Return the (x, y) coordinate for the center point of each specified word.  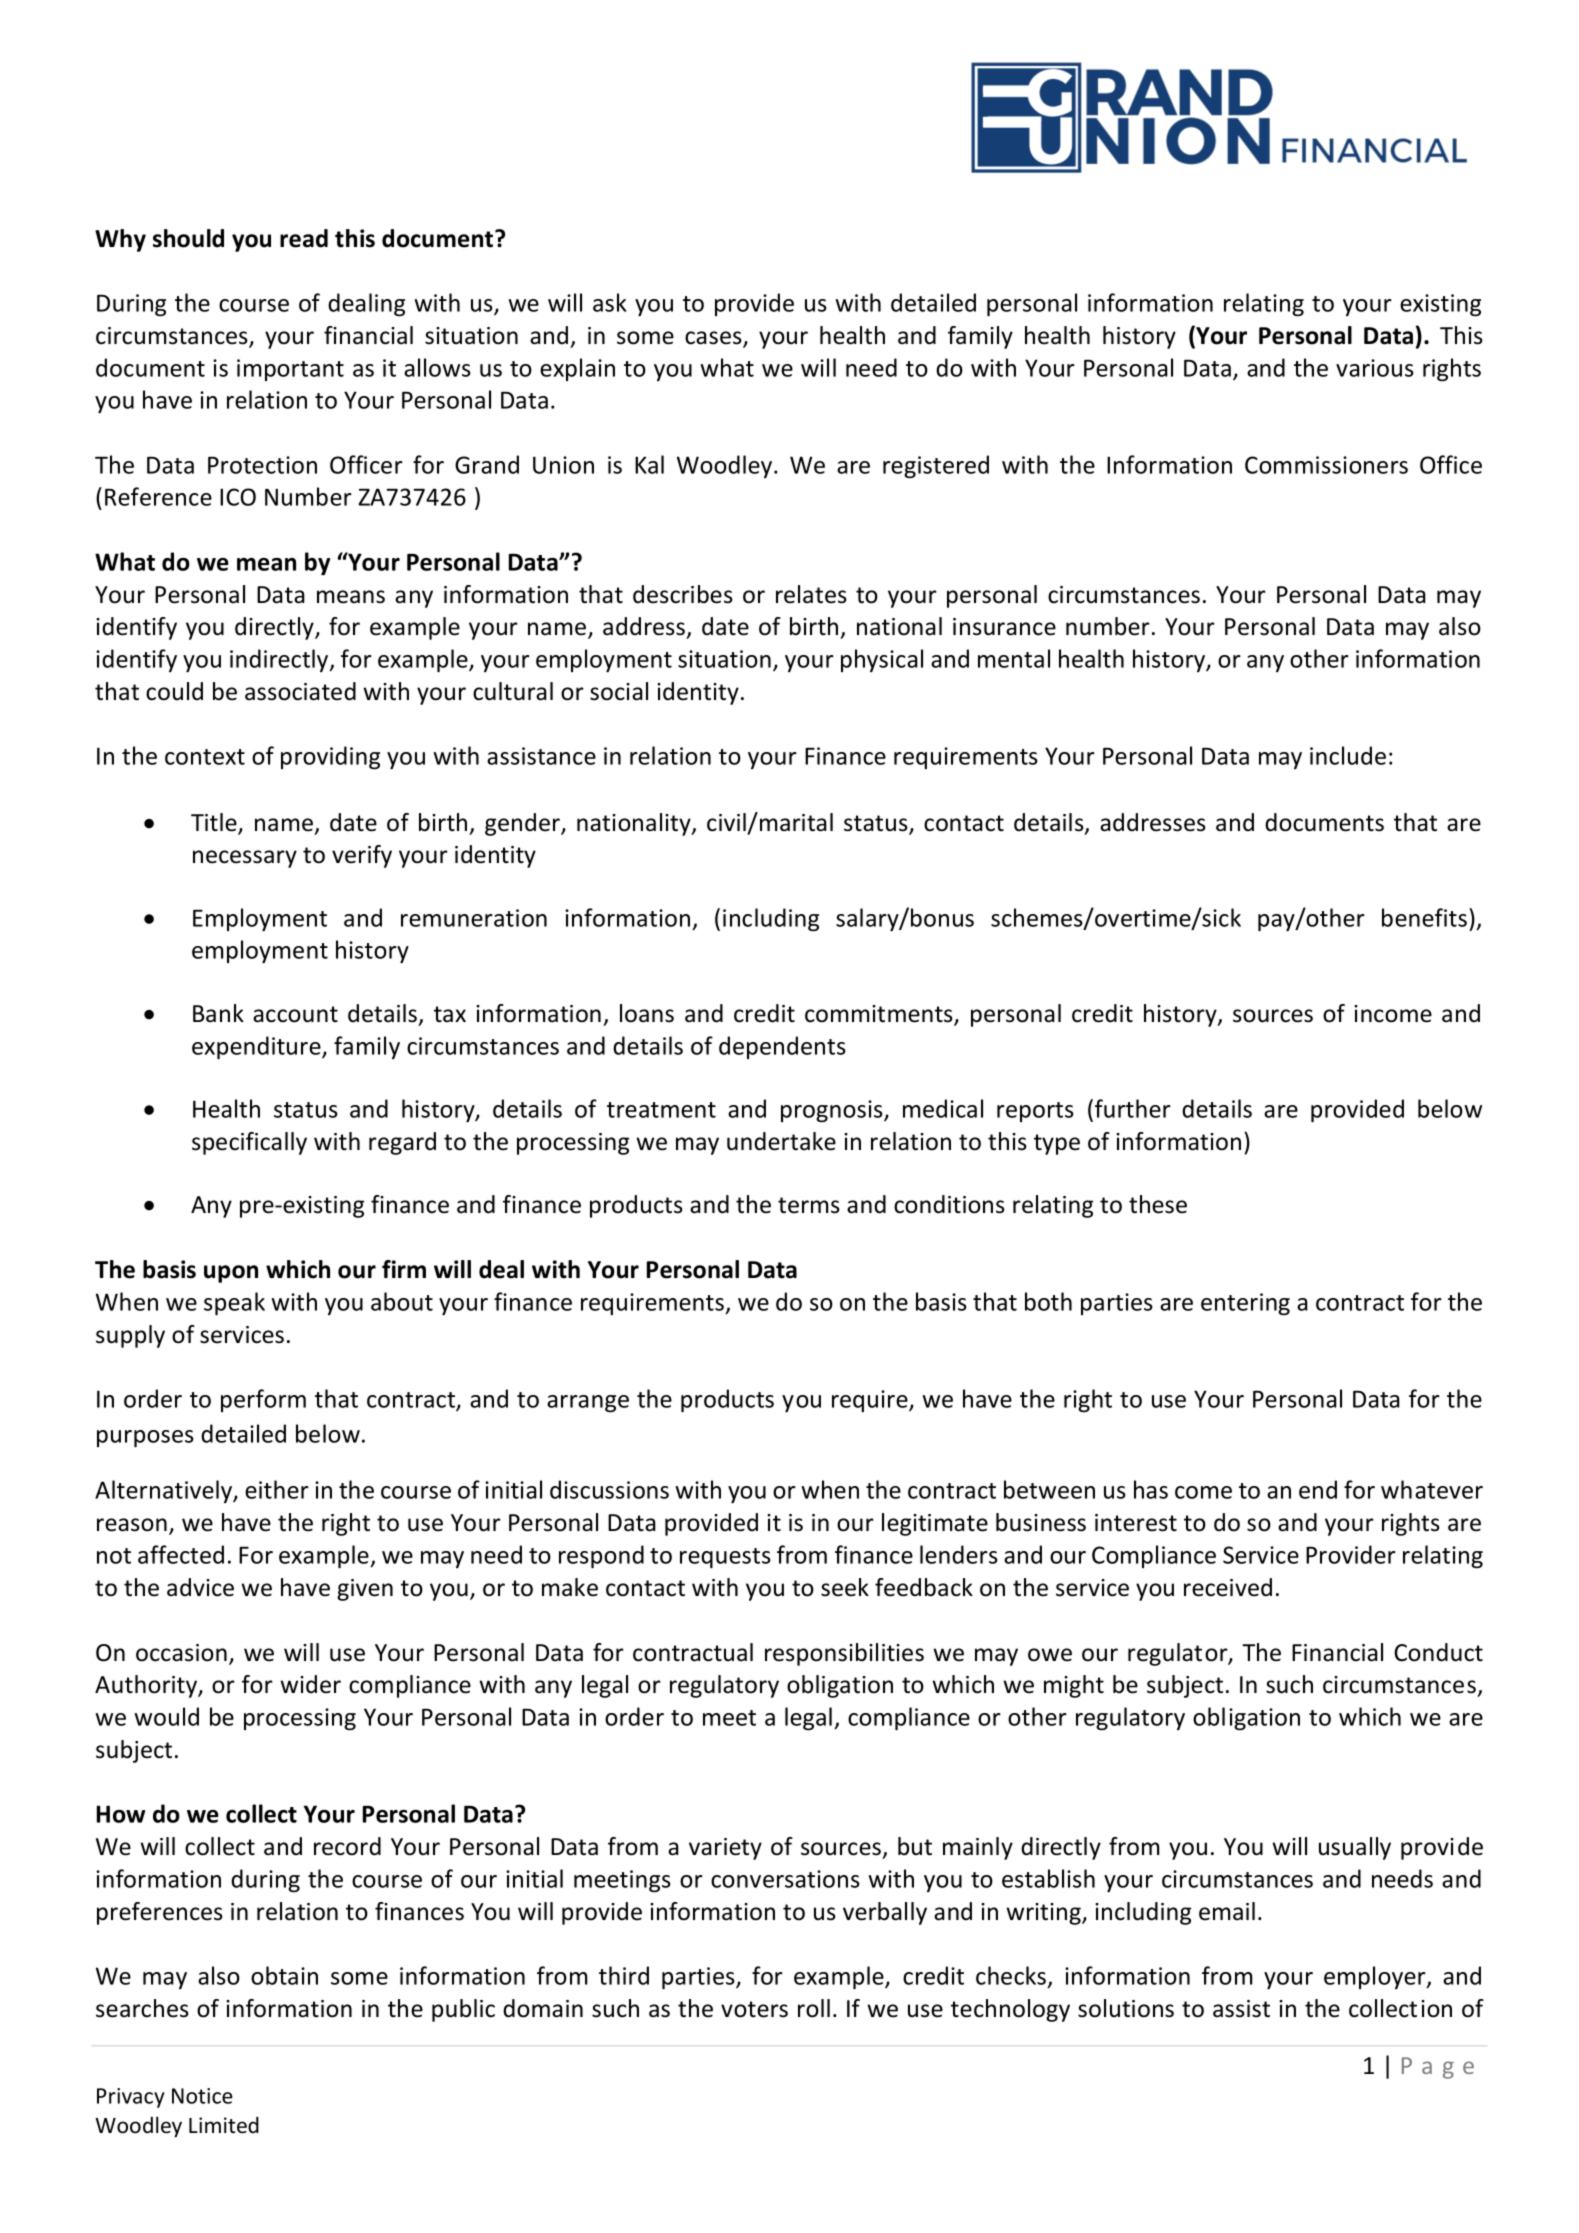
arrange (588, 1404)
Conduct (1438, 1652)
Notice (202, 2096)
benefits (1426, 917)
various (1375, 368)
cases (714, 339)
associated (300, 691)
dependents (782, 1047)
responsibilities (844, 1654)
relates (811, 594)
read (304, 238)
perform (263, 1400)
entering (1245, 1304)
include (1348, 755)
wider (310, 1684)
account (295, 1014)
